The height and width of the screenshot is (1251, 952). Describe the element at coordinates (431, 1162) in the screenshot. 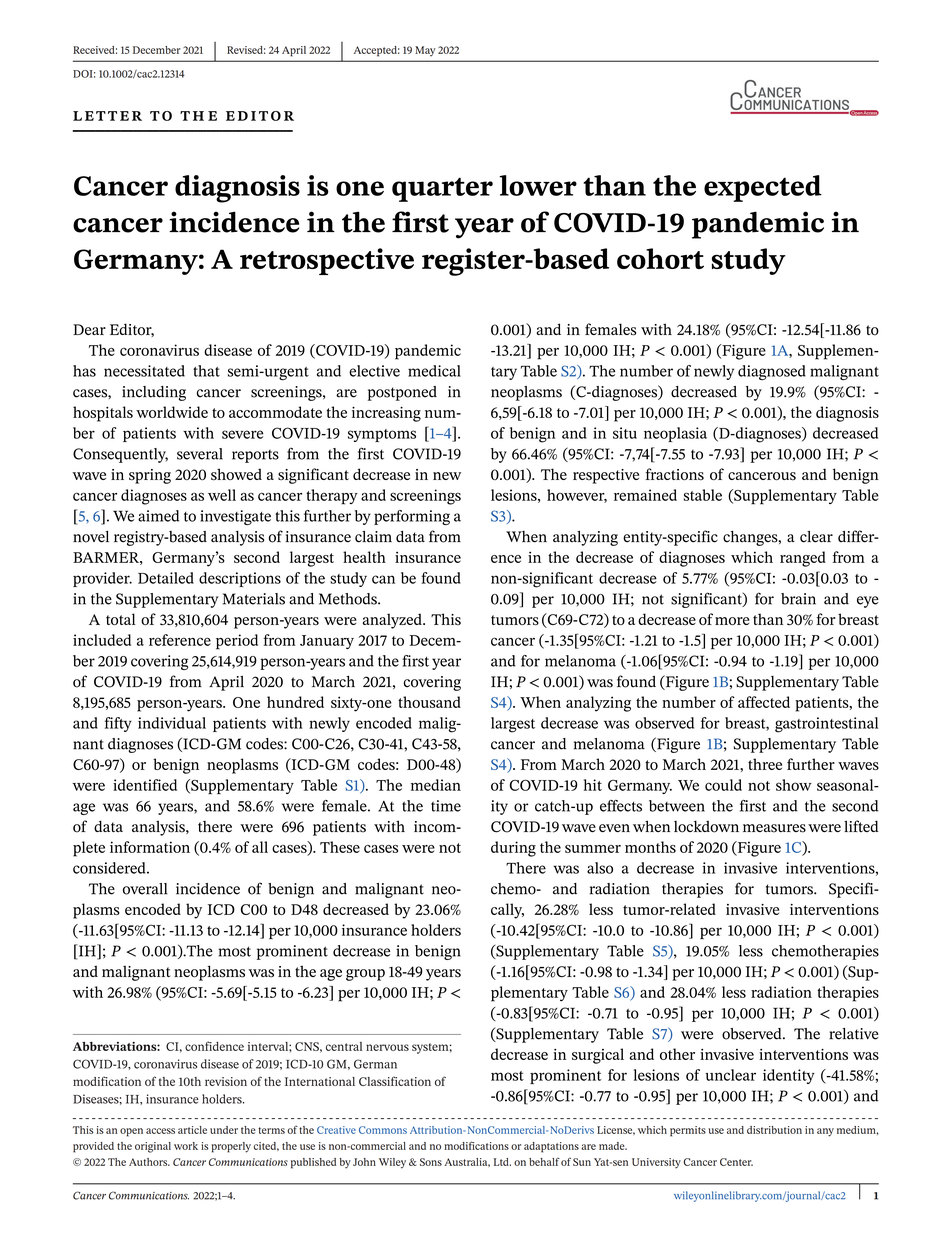

I see `Sons` at that location.
